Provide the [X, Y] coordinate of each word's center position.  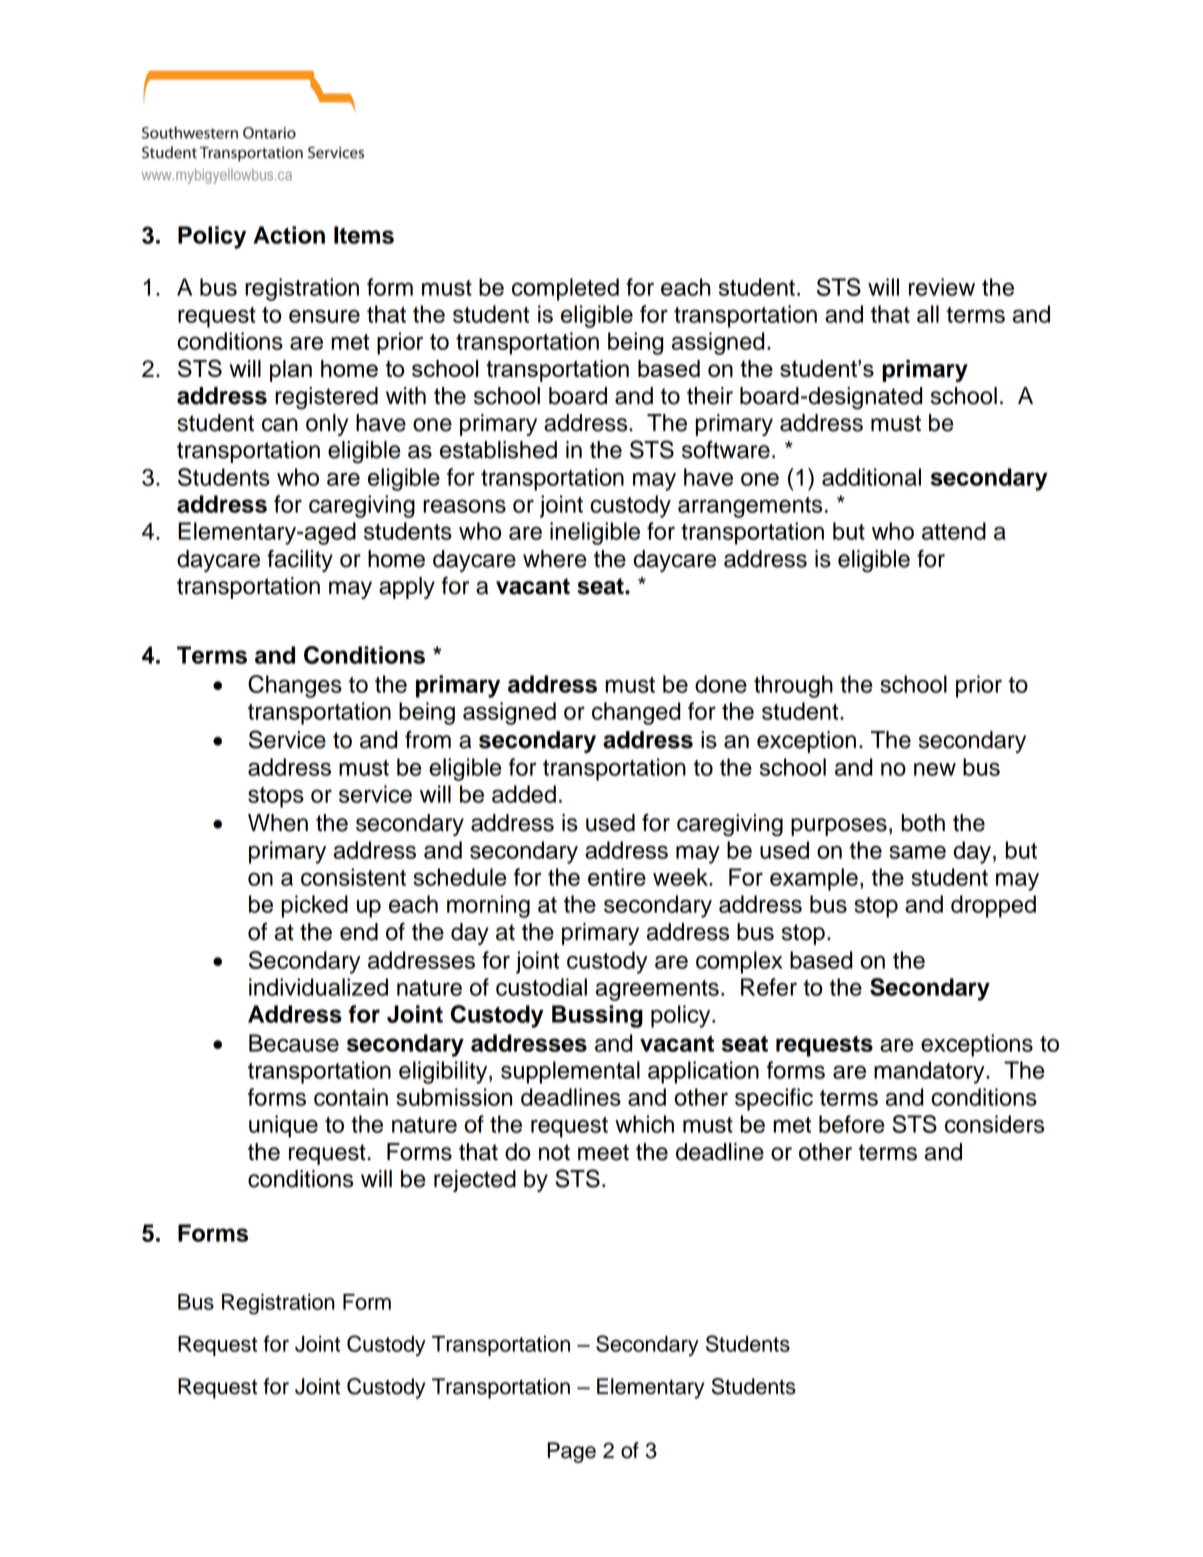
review [942, 287]
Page [571, 1452]
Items [364, 235]
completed [565, 289]
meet [603, 1152]
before [851, 1124]
